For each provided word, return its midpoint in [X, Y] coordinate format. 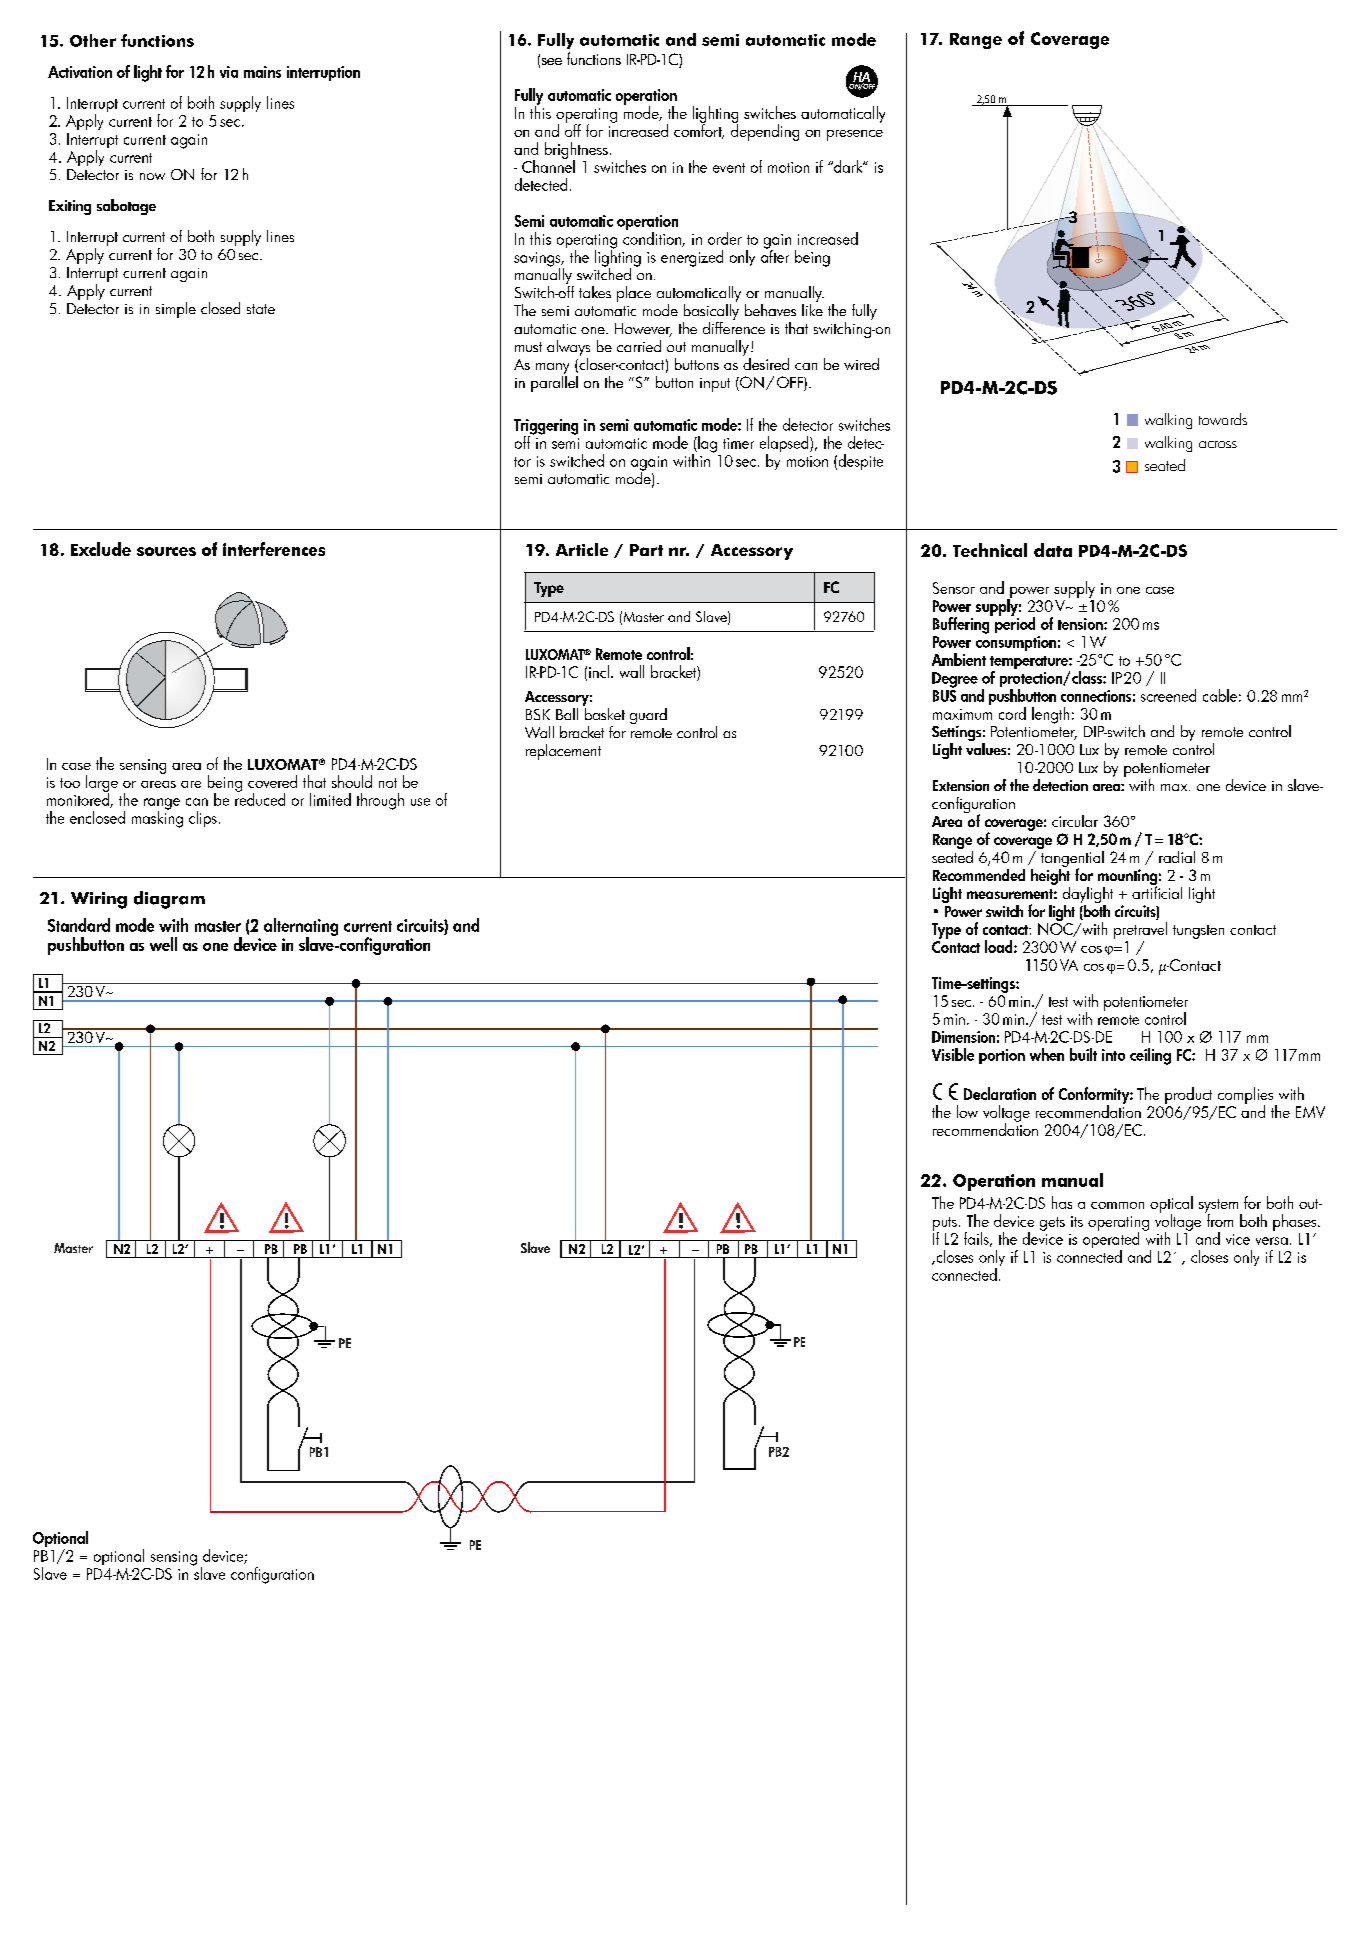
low [967, 1111]
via [229, 72]
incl [599, 671]
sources [166, 551]
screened [1168, 695]
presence [855, 135]
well [163, 944]
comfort [699, 130]
